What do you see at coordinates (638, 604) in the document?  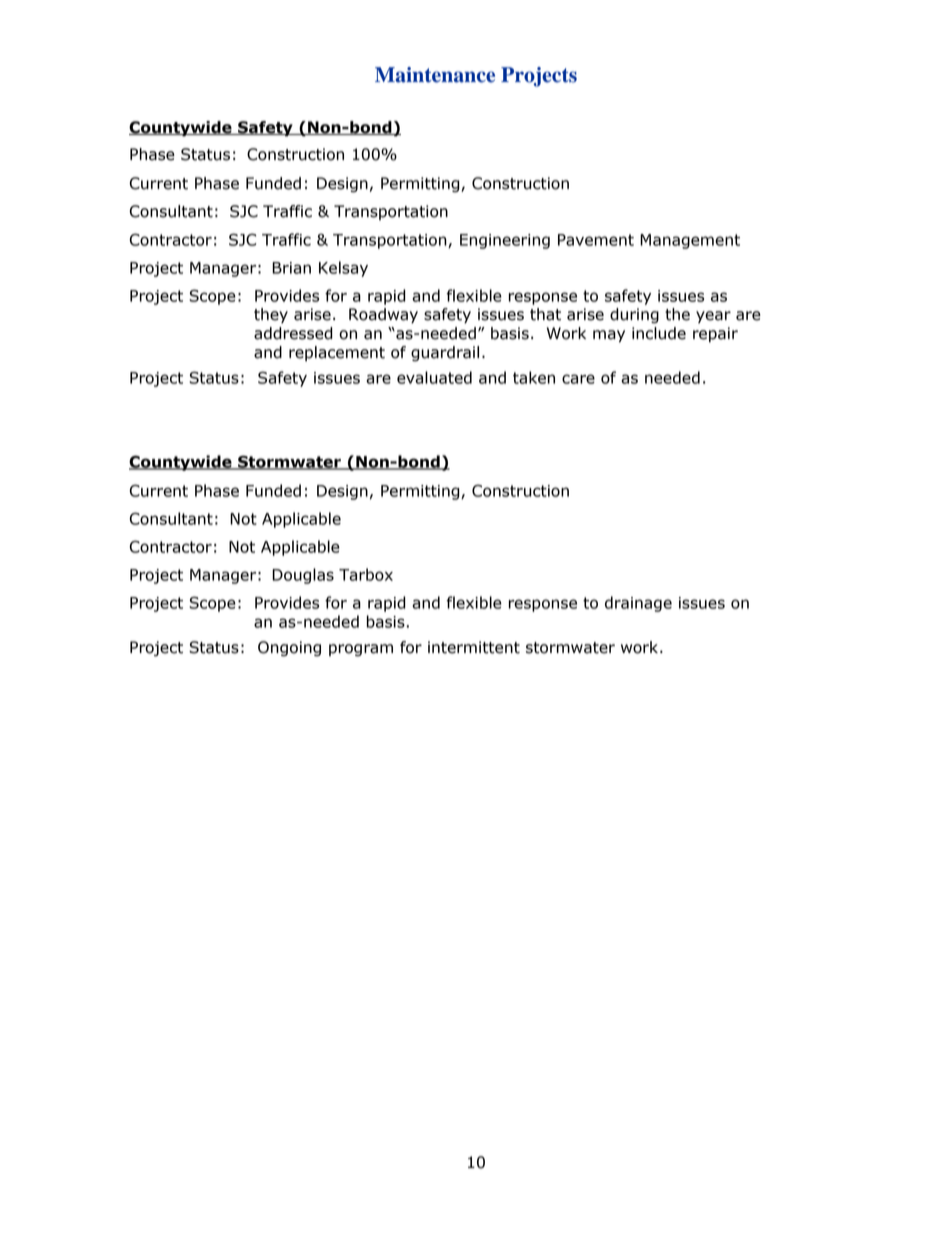 I see `drainage` at bounding box center [638, 604].
